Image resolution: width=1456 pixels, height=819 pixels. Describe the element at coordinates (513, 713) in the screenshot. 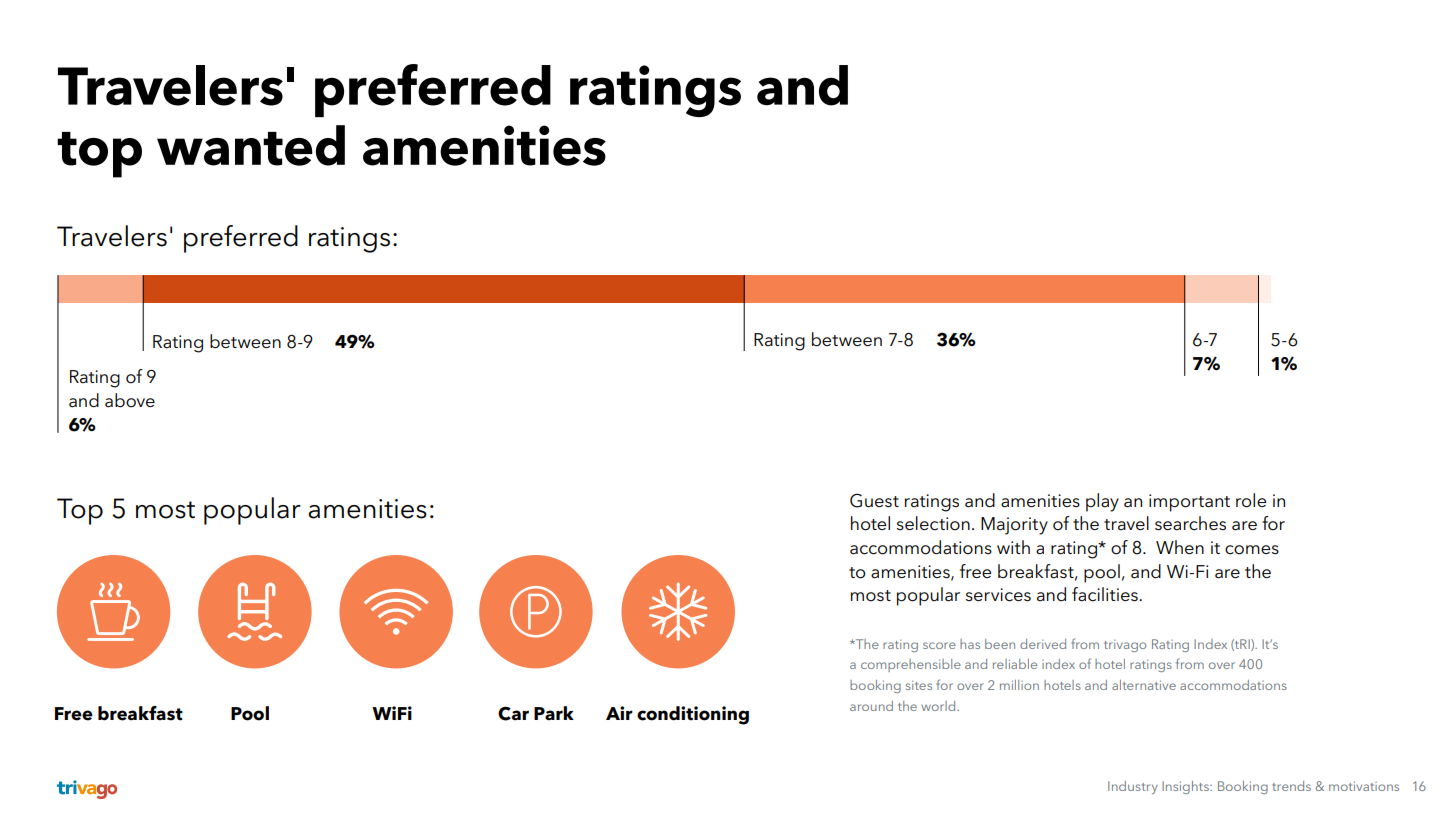

I see `Car` at that location.
